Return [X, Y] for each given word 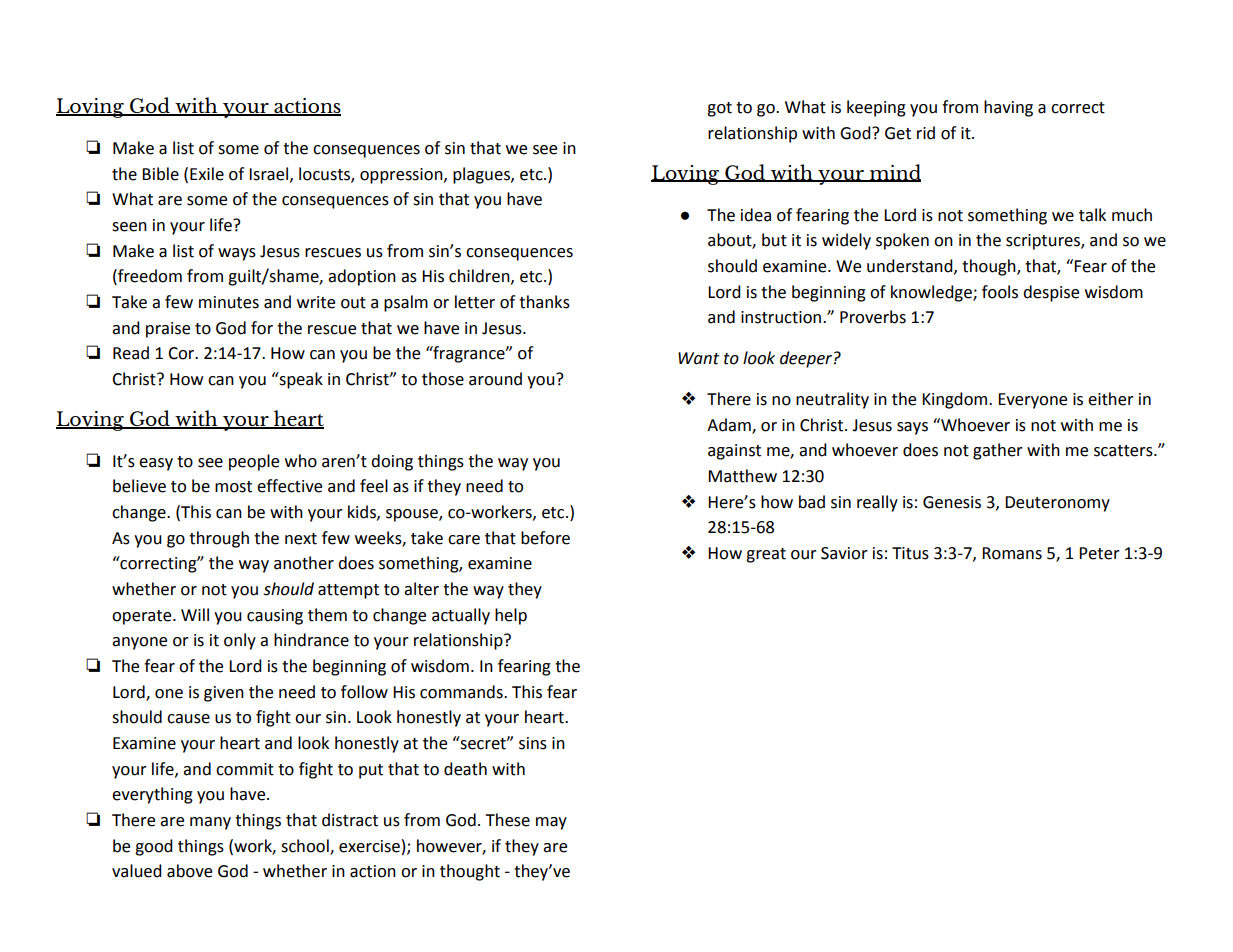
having [1008, 108]
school [306, 846]
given [224, 694]
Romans [1012, 553]
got [719, 109]
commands [462, 692]
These [507, 820]
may [551, 823]
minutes [229, 302]
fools [1000, 292]
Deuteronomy [1057, 504]
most [233, 487]
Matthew [742, 476]
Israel [268, 174]
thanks [544, 302]
